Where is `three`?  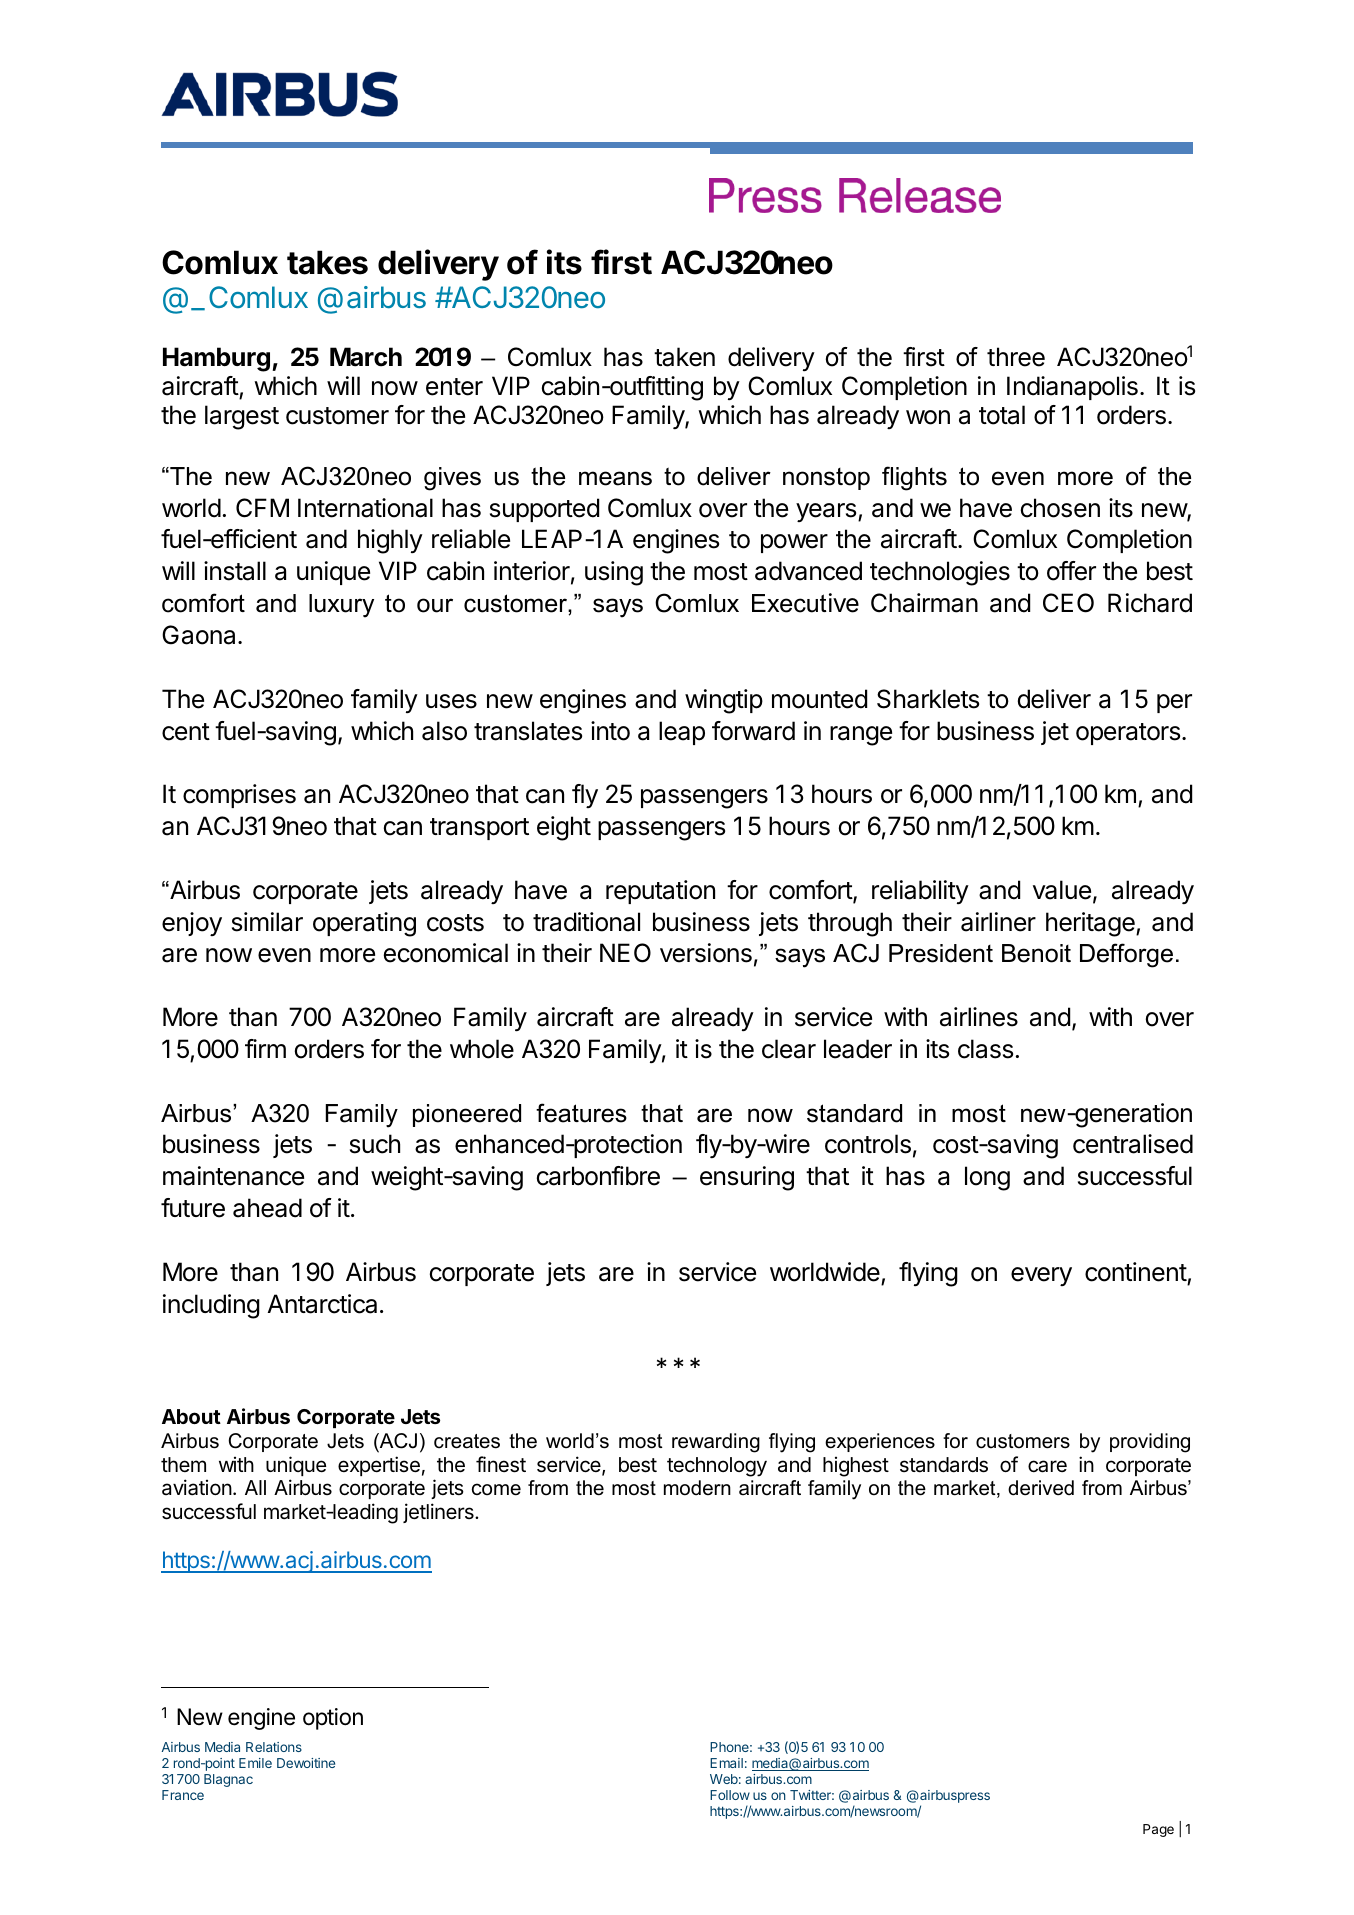 three is located at coordinates (1016, 357).
